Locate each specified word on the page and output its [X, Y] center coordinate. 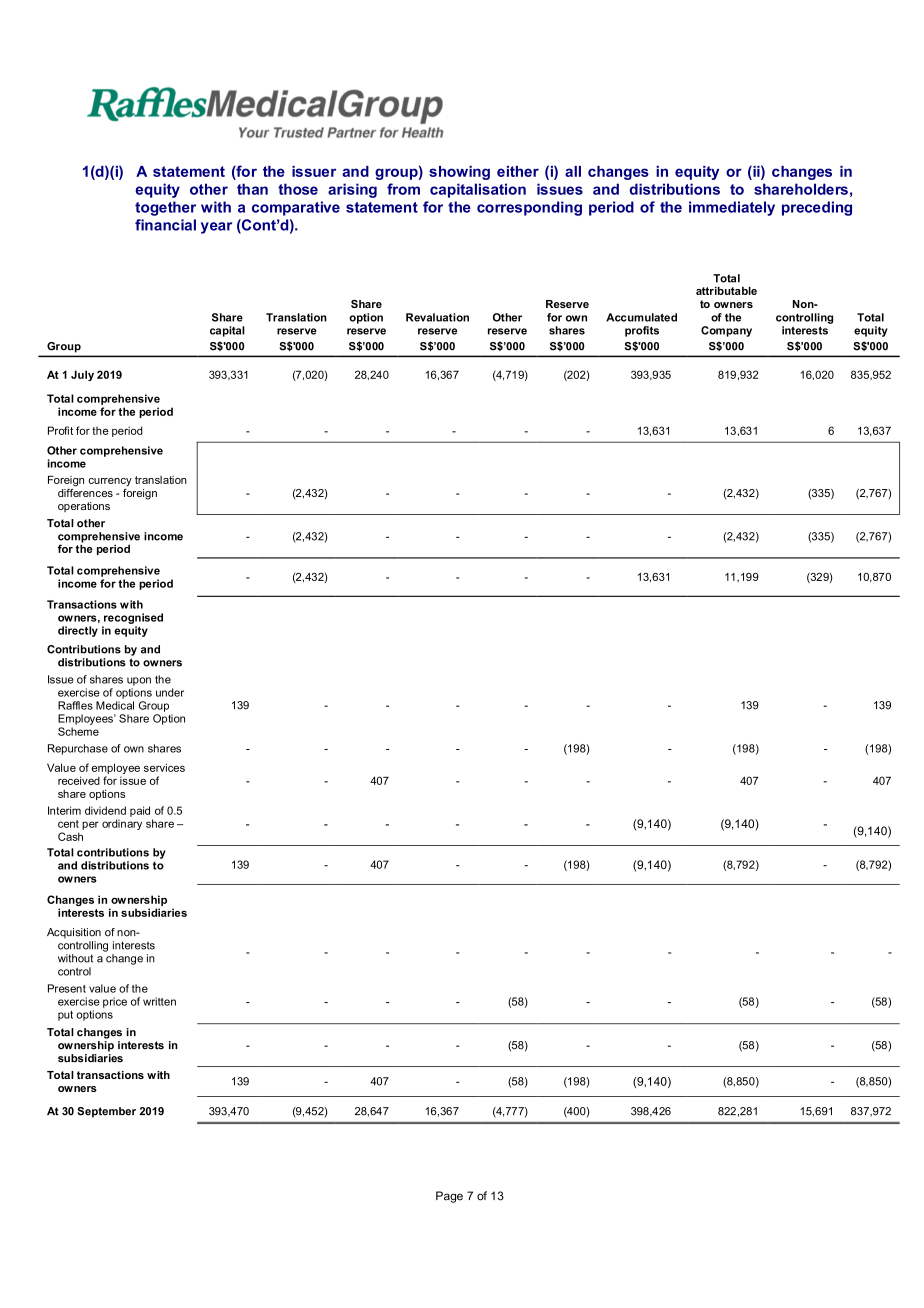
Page [449, 1197]
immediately [732, 208]
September [106, 1112]
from [403, 189]
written [159, 1001]
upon [139, 681]
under [170, 692]
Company [726, 331]
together [165, 208]
